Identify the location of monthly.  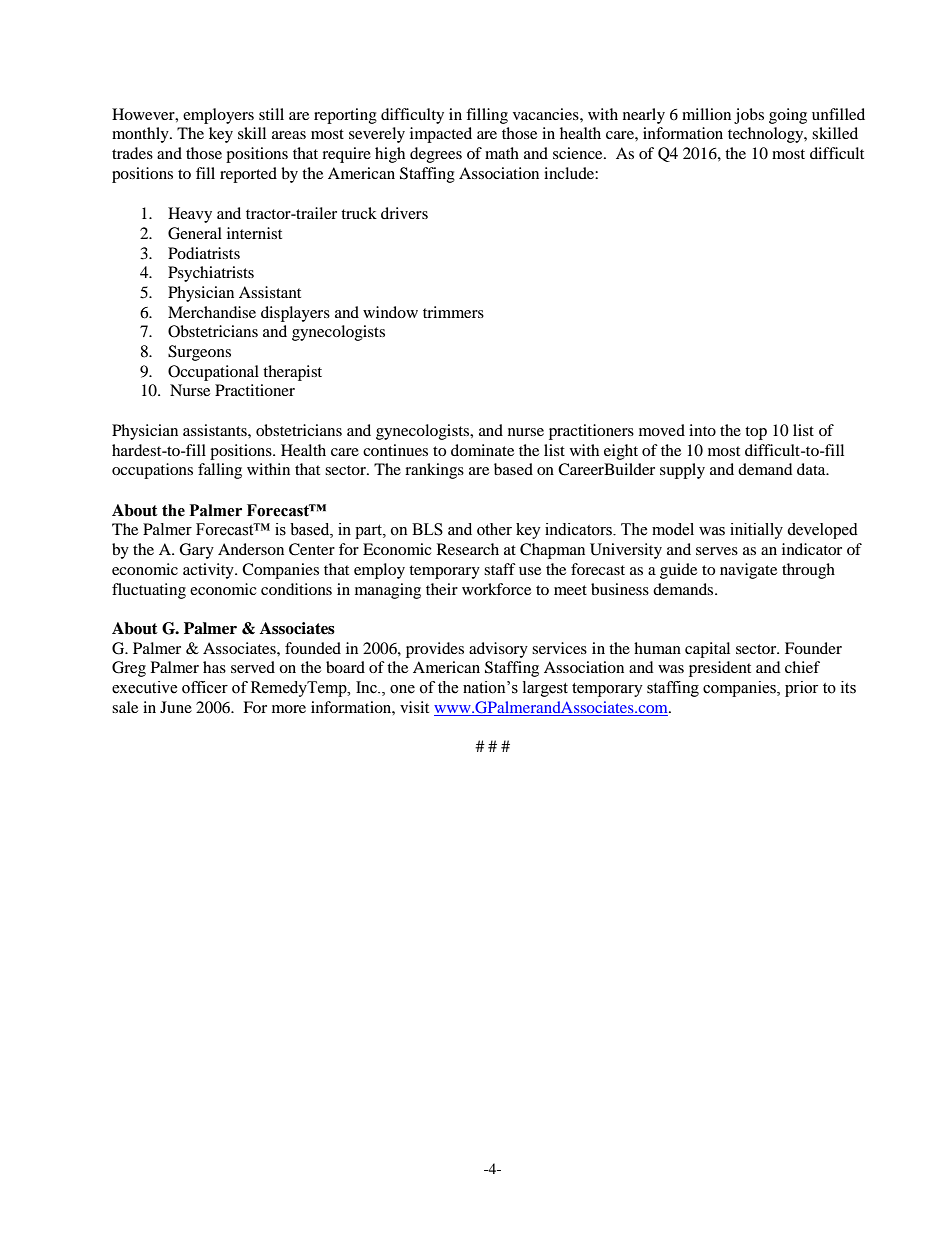
(141, 135).
